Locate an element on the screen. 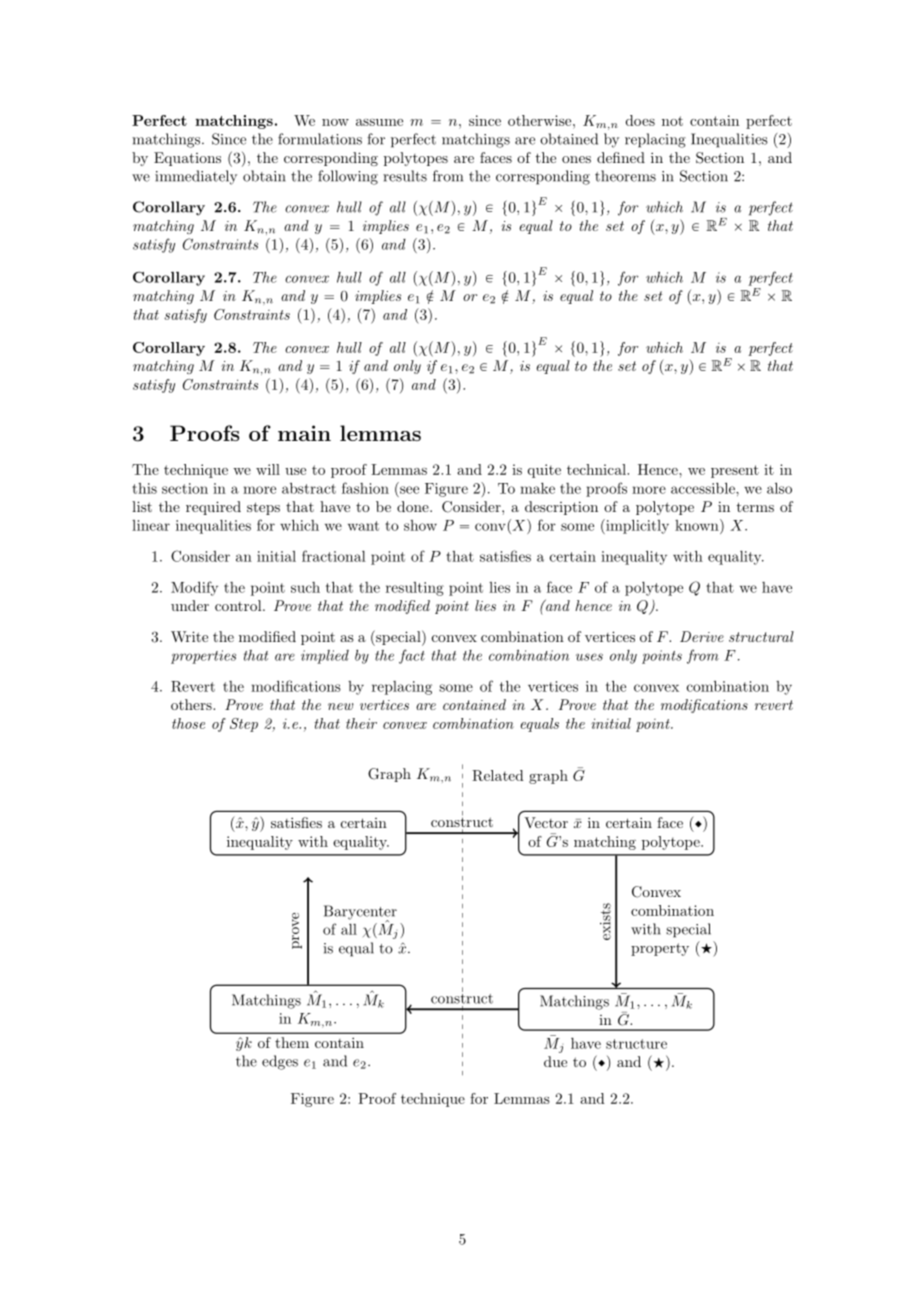 The image size is (924, 1308). not is located at coordinates (672, 121).
